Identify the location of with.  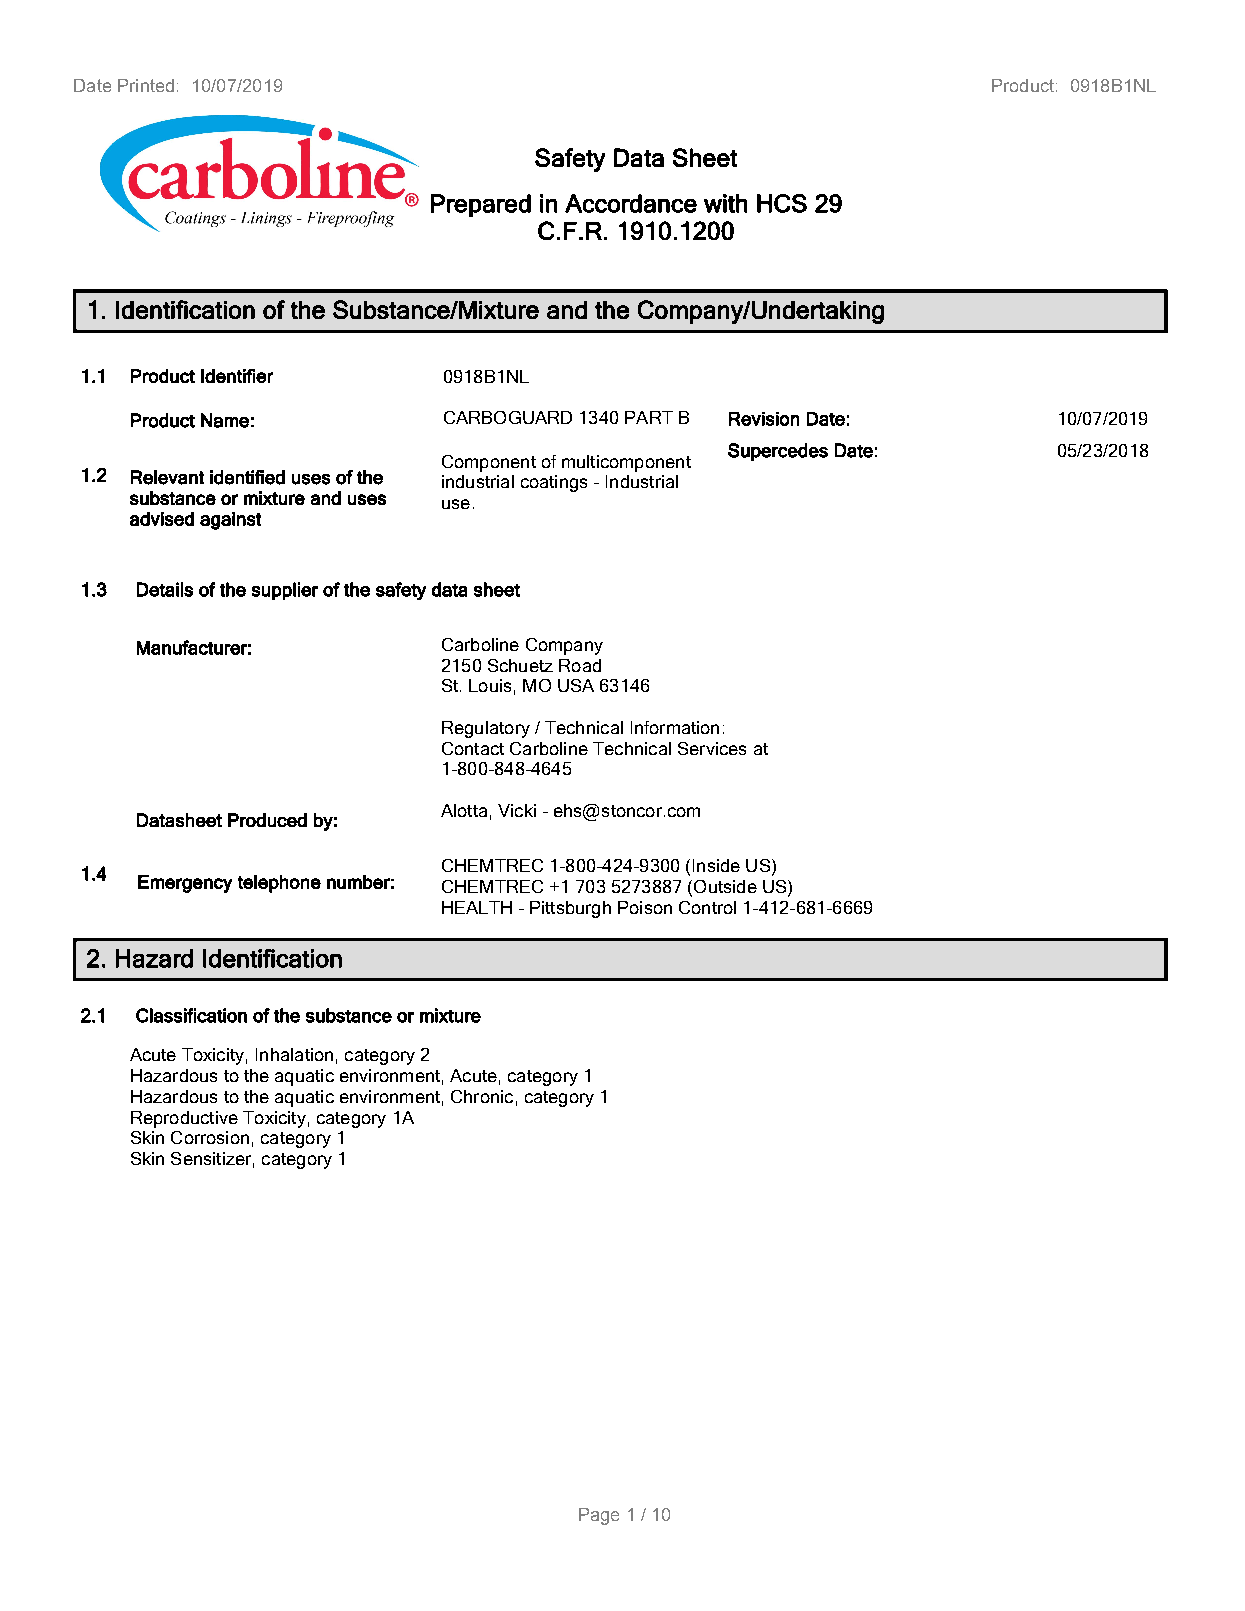
(725, 203).
